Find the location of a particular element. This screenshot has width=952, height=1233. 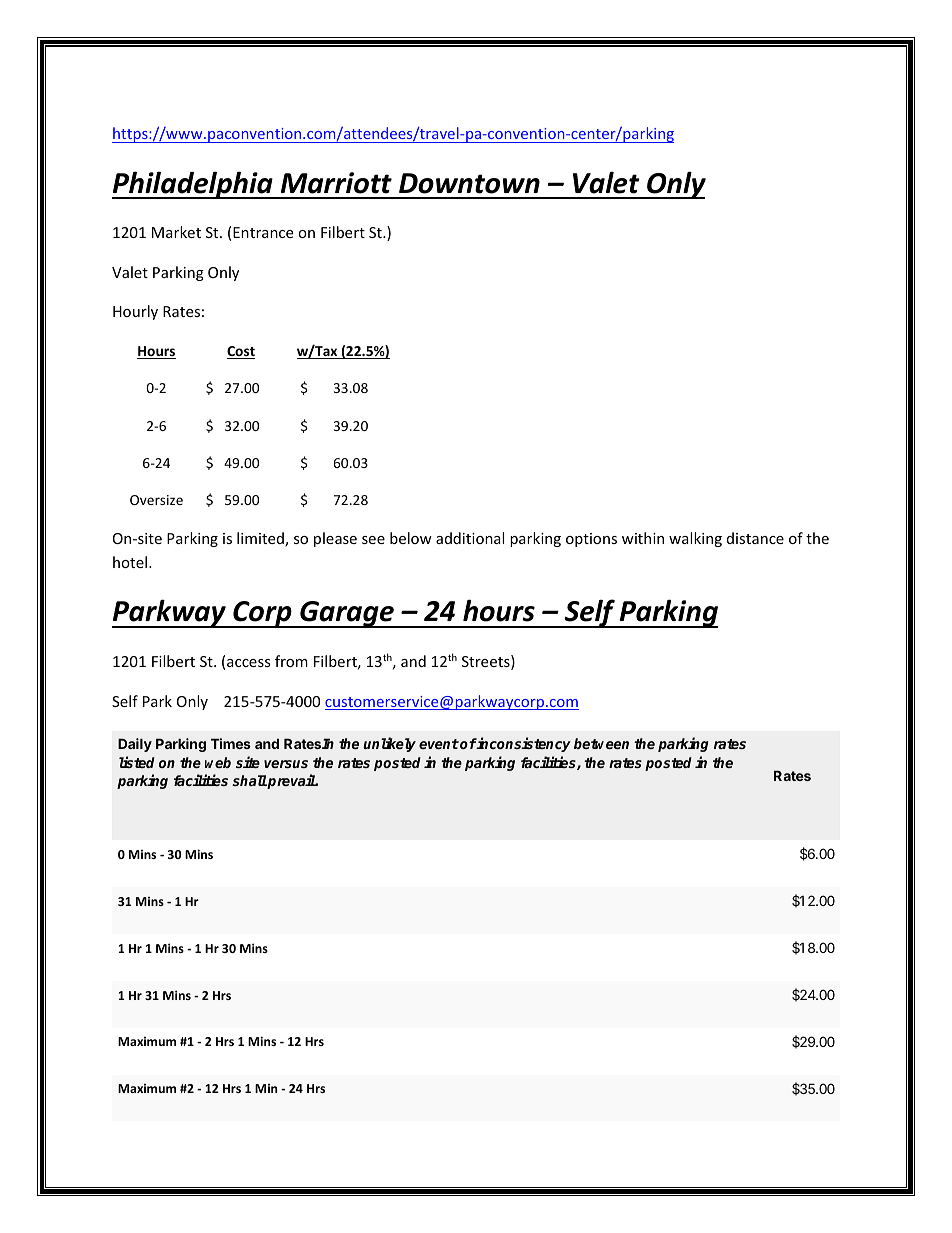

access is located at coordinates (249, 663).
